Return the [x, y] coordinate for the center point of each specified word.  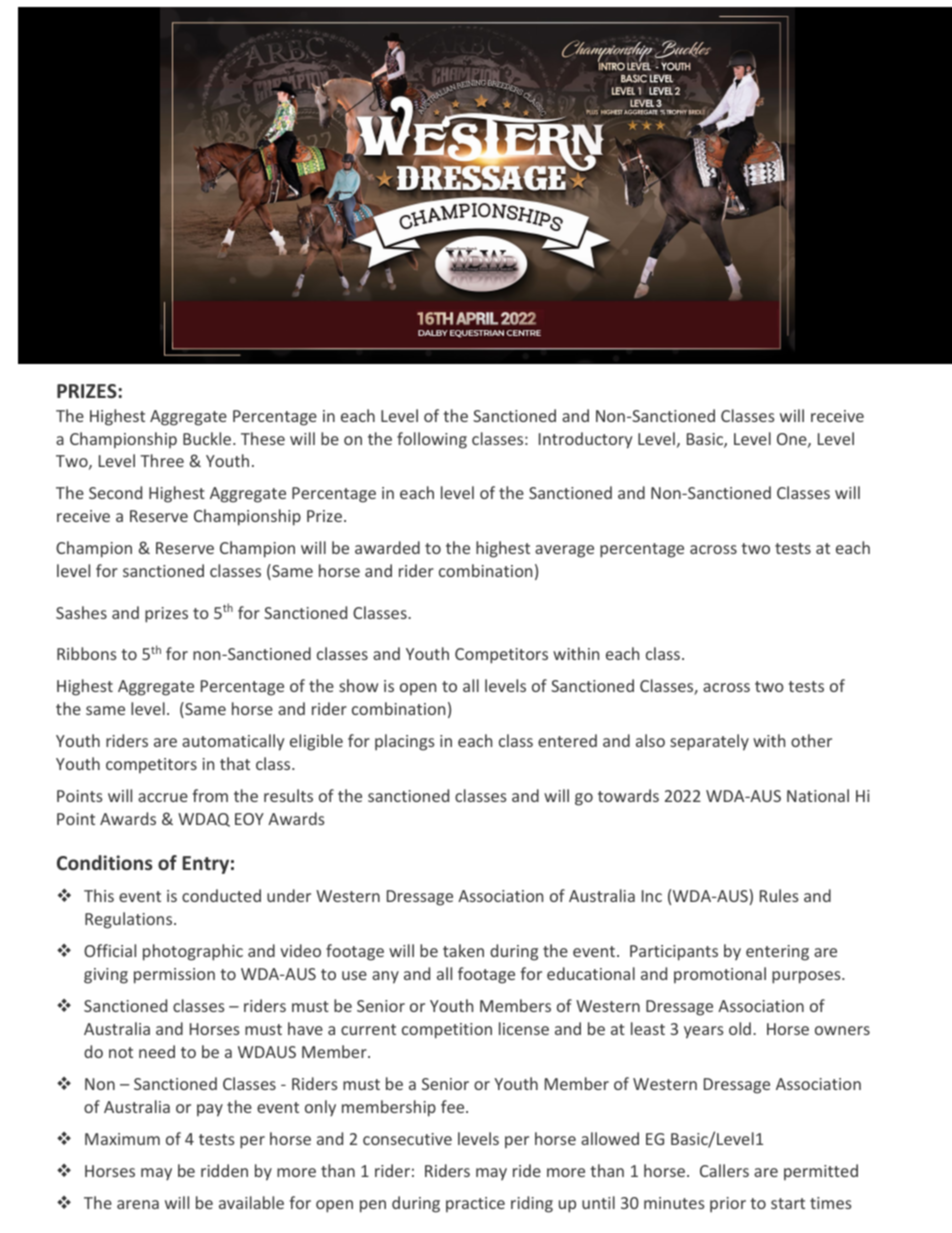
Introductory [585, 440]
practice [475, 1204]
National [818, 795]
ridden [224, 1170]
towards [628, 795]
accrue [163, 797]
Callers [724, 1170]
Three [162, 460]
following [432, 440]
